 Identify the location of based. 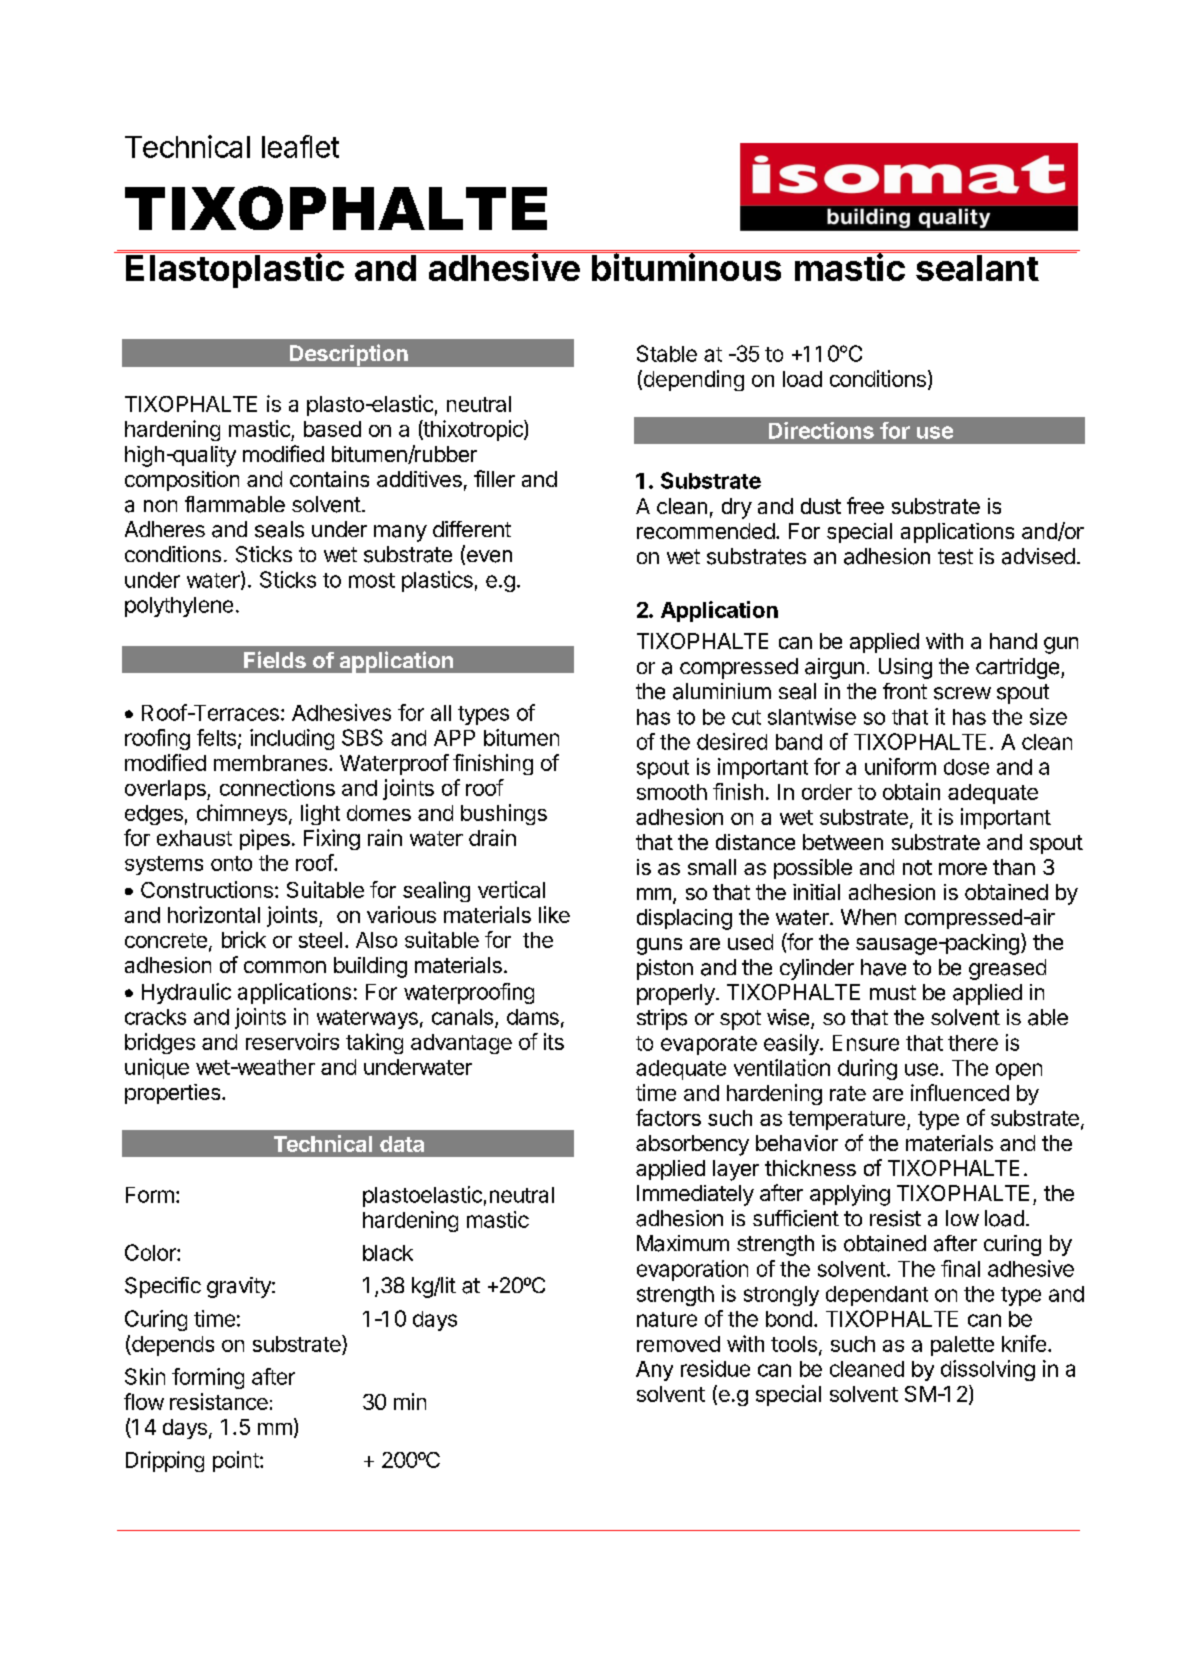
(332, 429).
